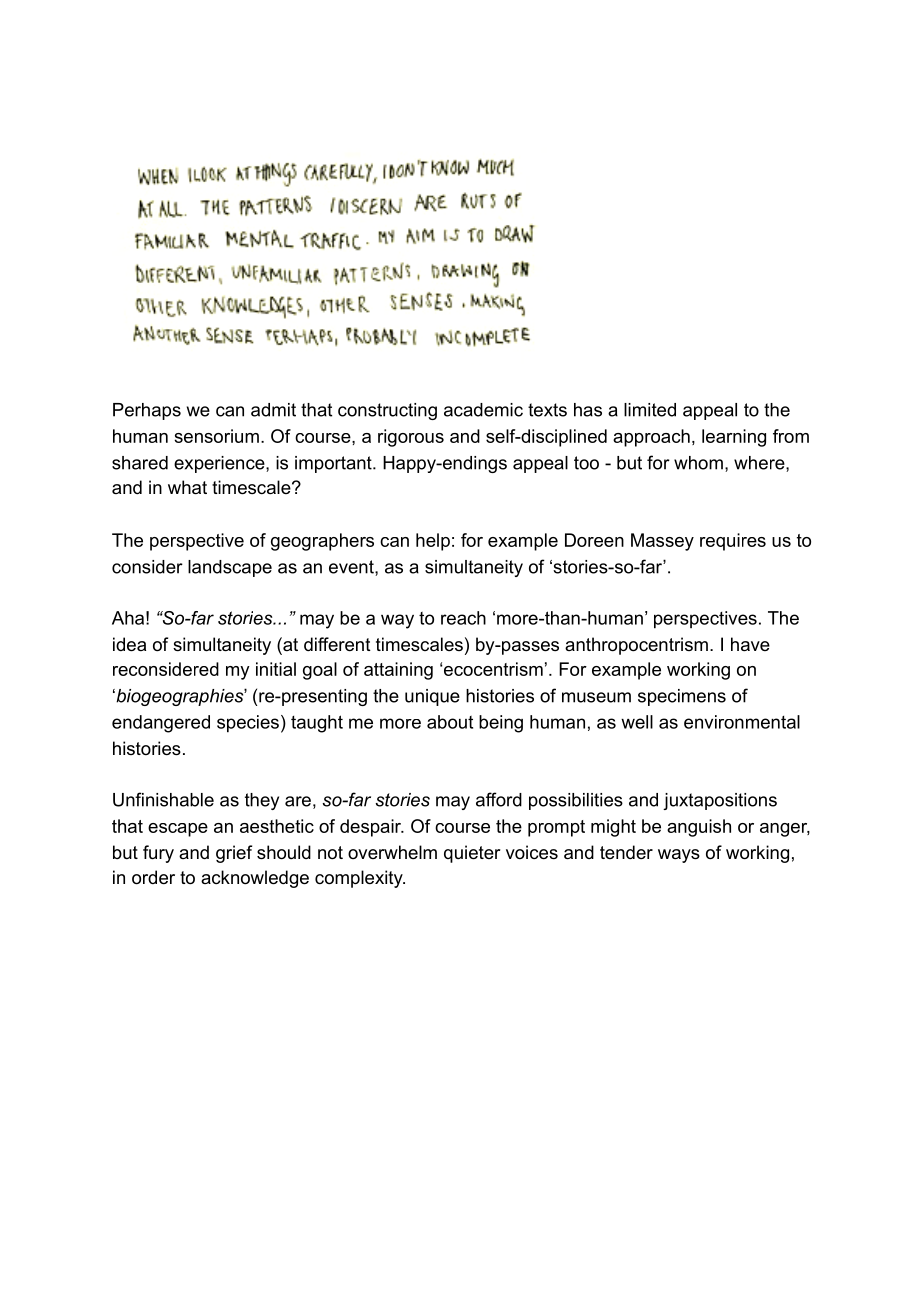 The width and height of the screenshot is (924, 1308). I want to click on grief, so click(234, 854).
